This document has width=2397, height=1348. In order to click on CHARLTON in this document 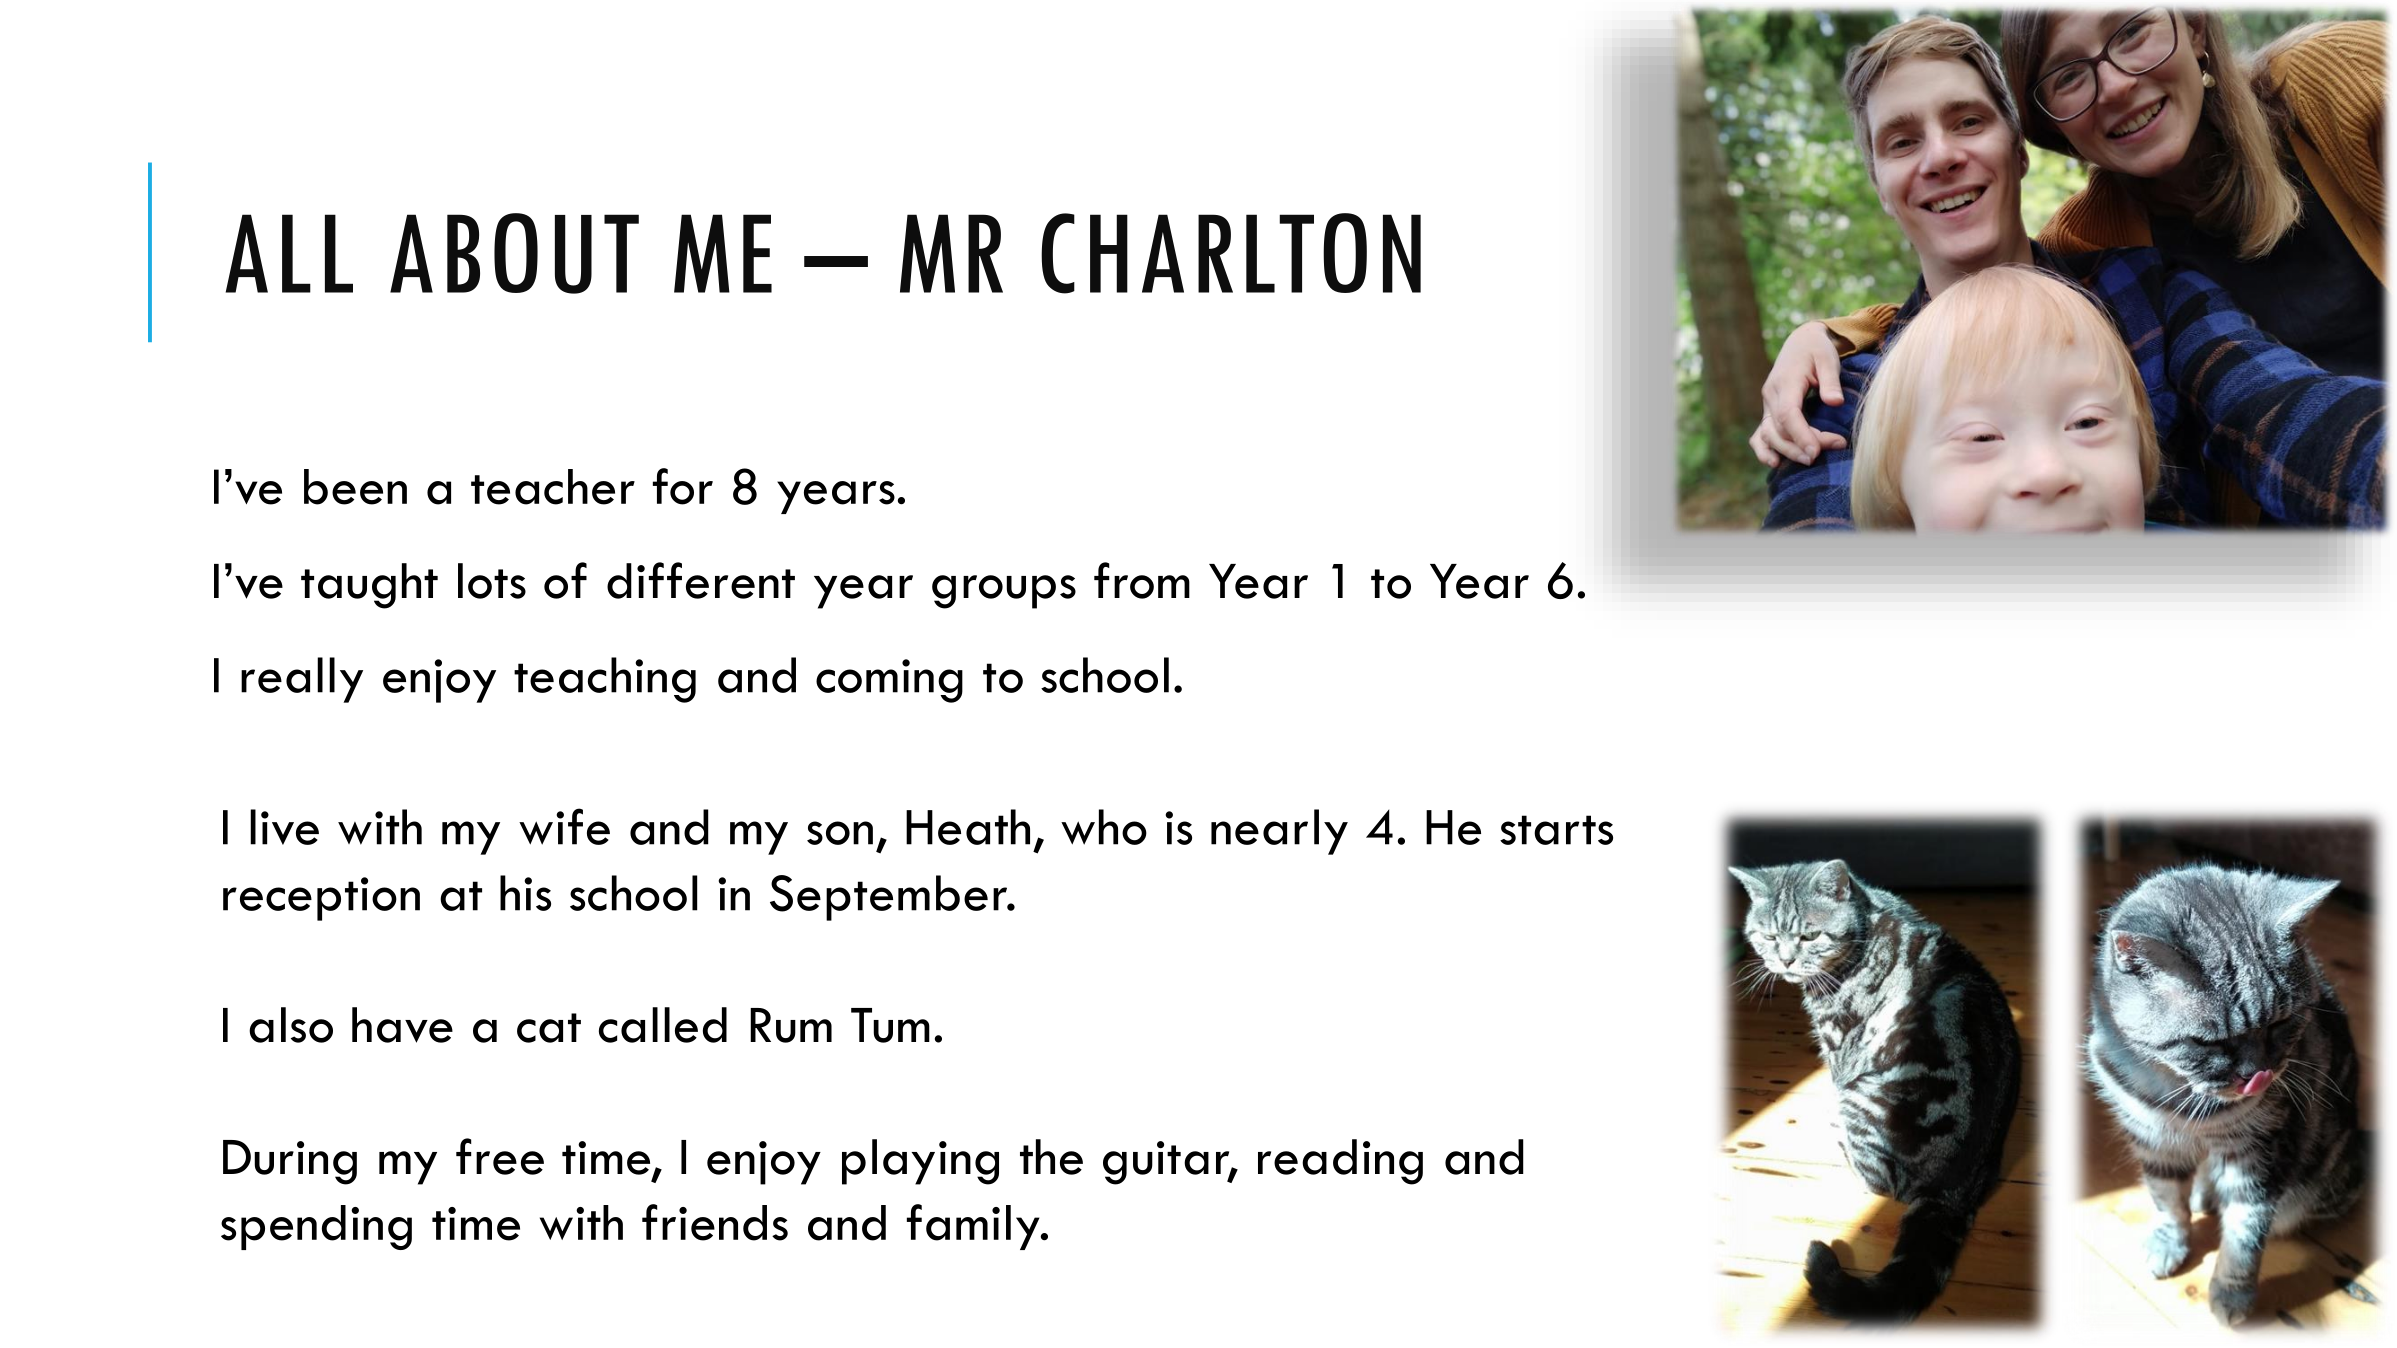, I will do `click(1231, 253)`.
